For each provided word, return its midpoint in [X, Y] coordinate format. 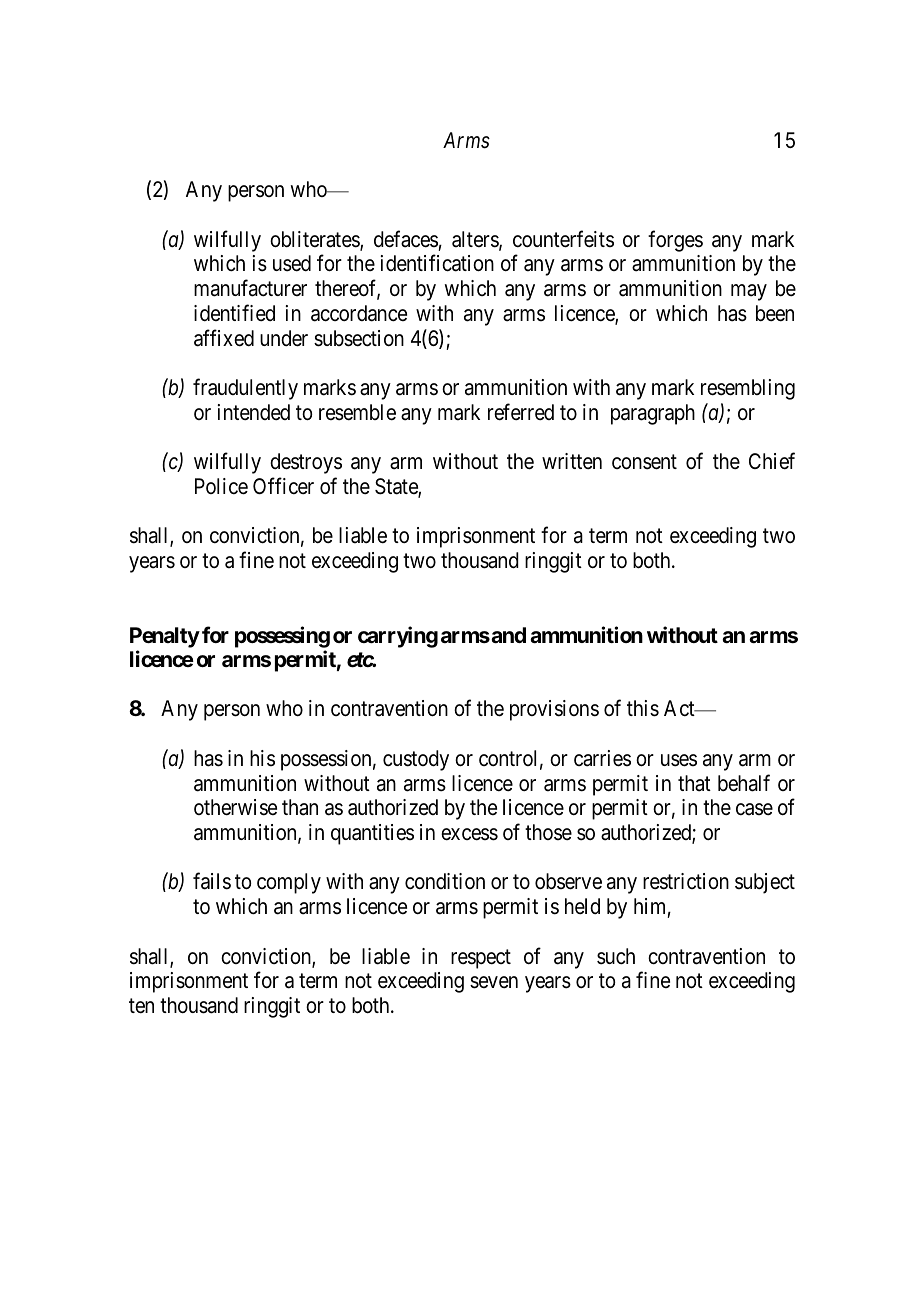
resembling [748, 389]
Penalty [165, 637]
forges [675, 241]
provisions [554, 710]
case [754, 809]
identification [437, 263]
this [643, 708]
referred [521, 412]
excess [469, 834]
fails [212, 881]
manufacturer [250, 288]
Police [221, 486]
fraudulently [245, 389]
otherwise [235, 807]
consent [644, 462]
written [572, 461]
